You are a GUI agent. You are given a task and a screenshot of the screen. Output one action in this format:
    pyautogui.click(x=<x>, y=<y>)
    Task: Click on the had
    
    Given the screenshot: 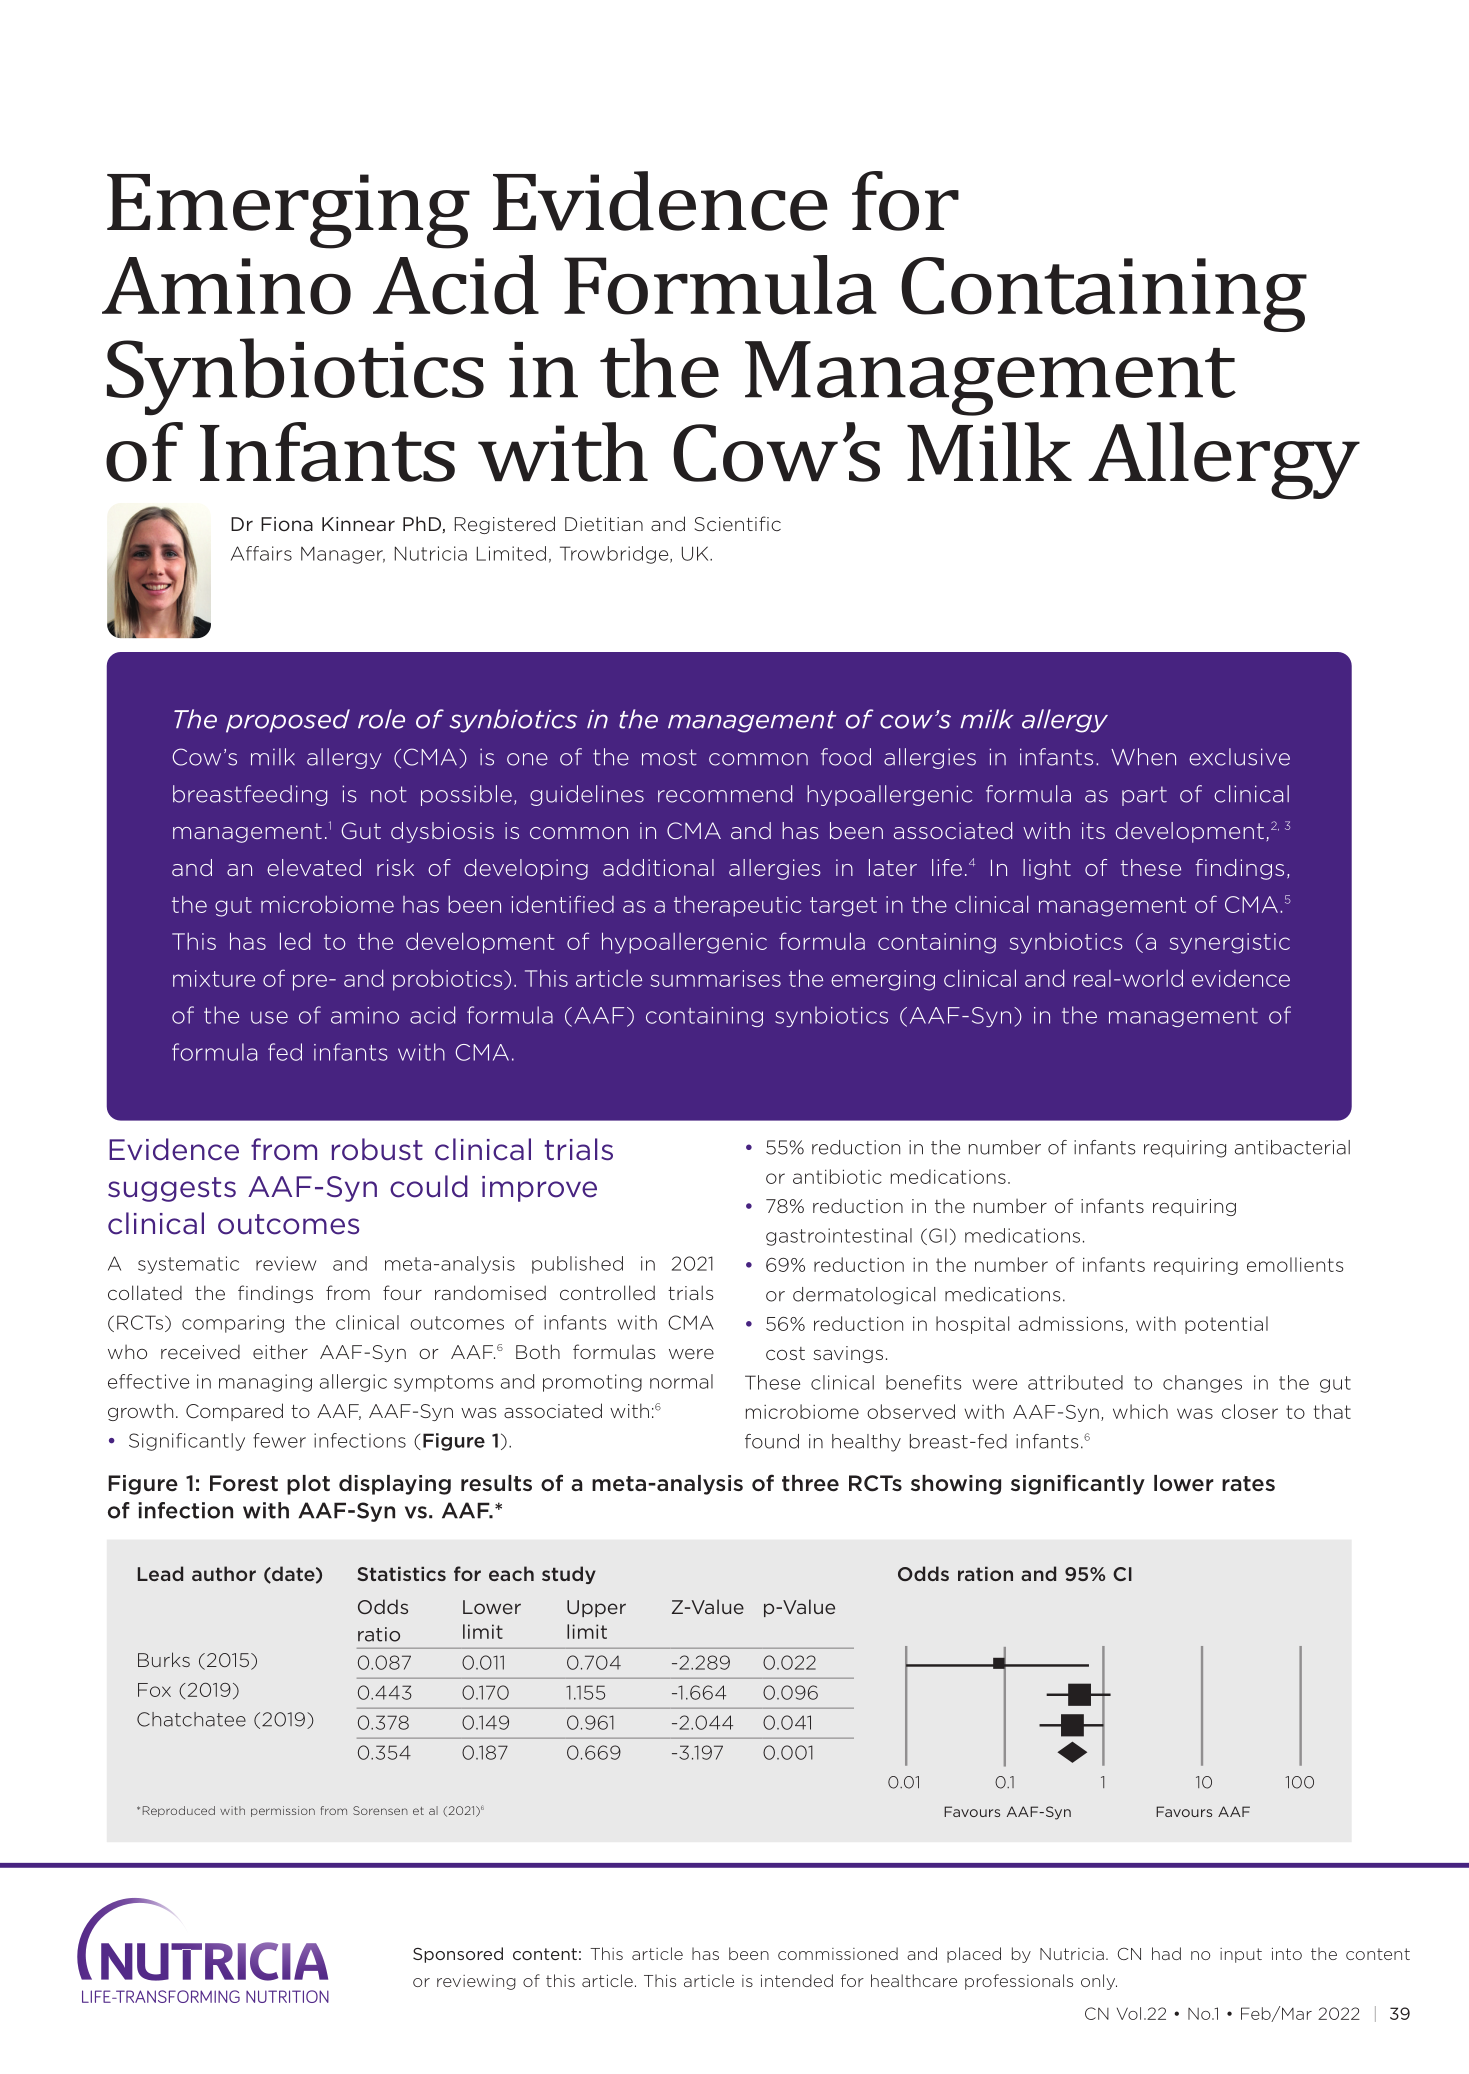 What is the action you would take?
    pyautogui.click(x=1166, y=1953)
